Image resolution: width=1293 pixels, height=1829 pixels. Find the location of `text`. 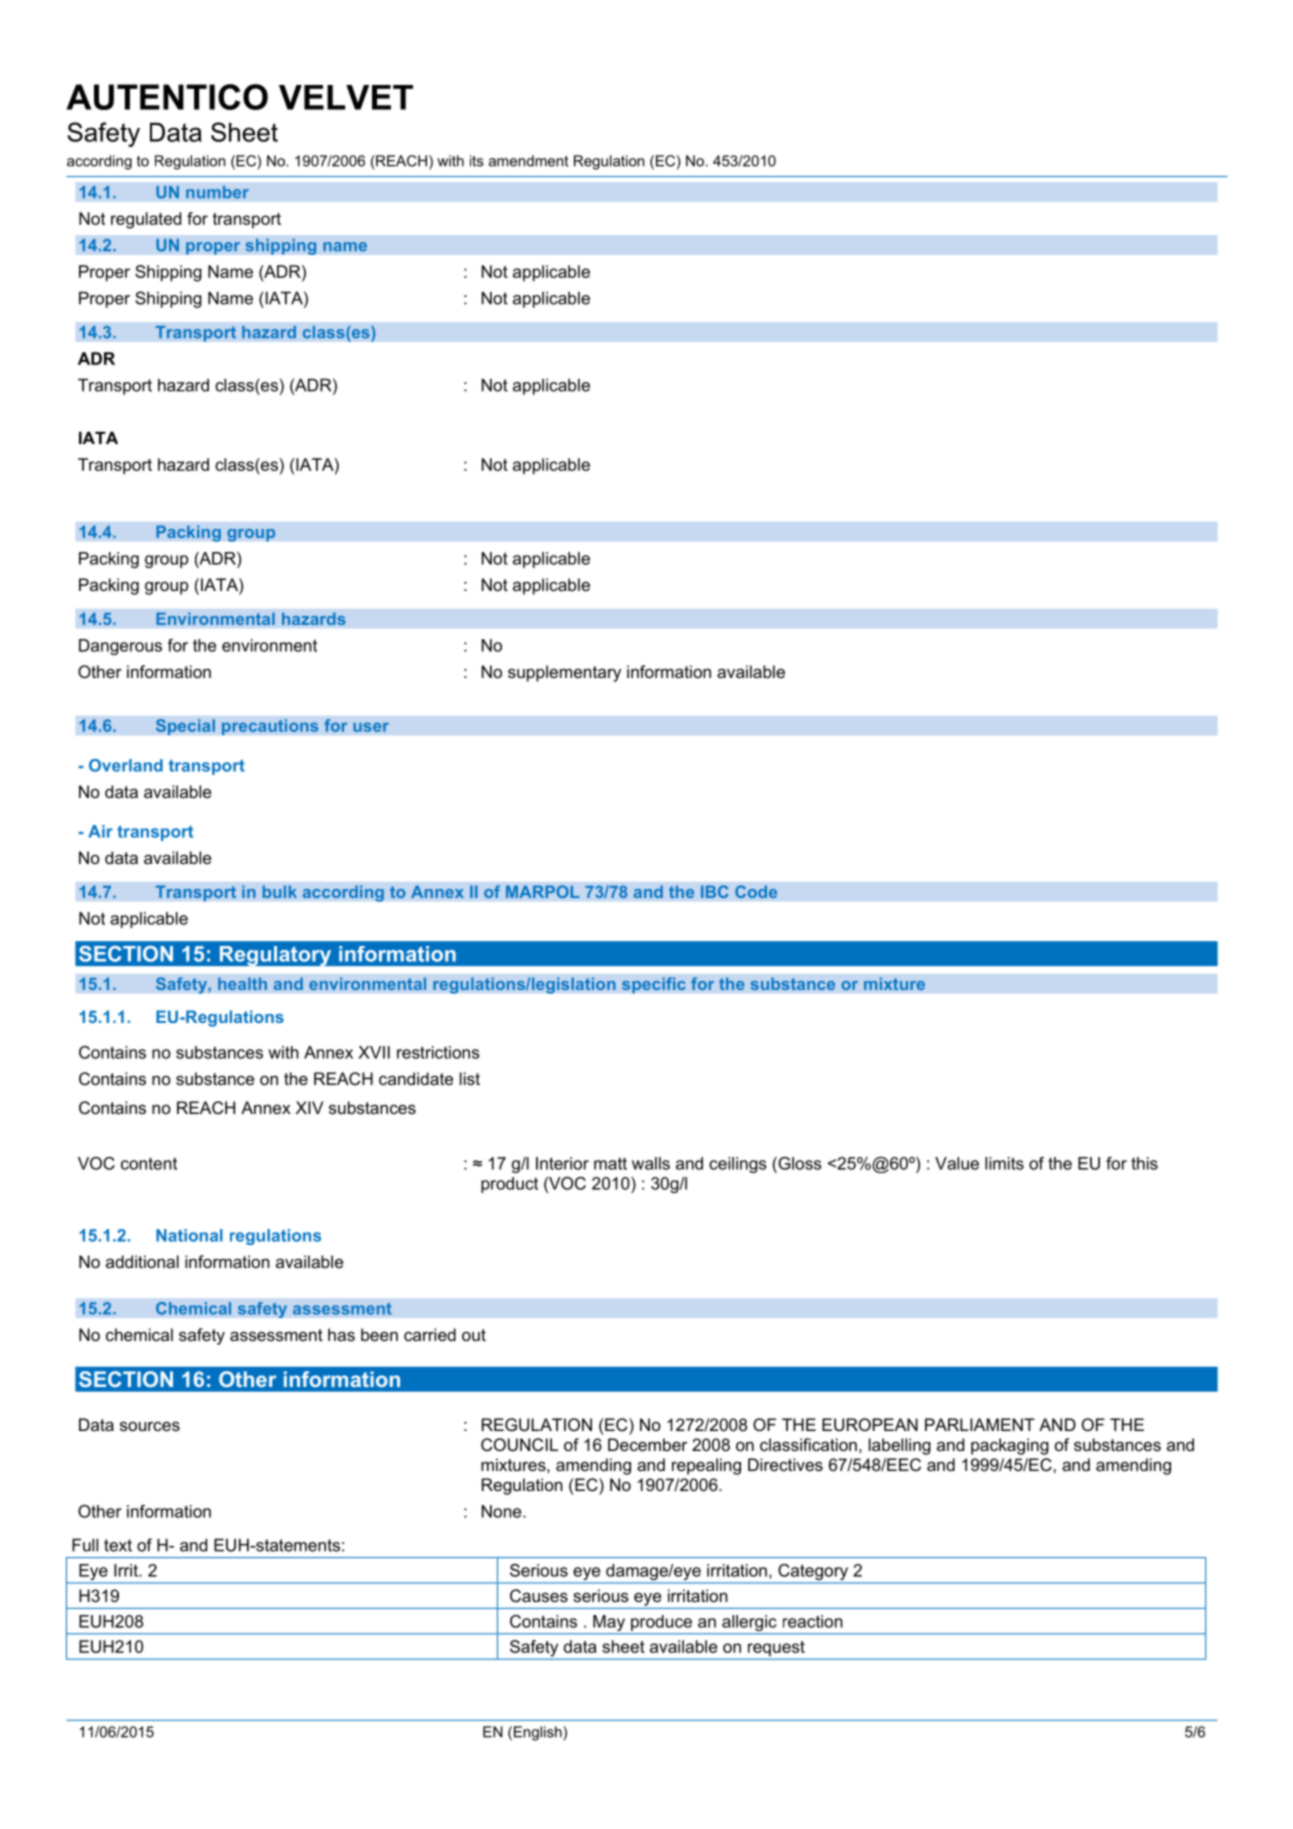

text is located at coordinates (118, 1545).
